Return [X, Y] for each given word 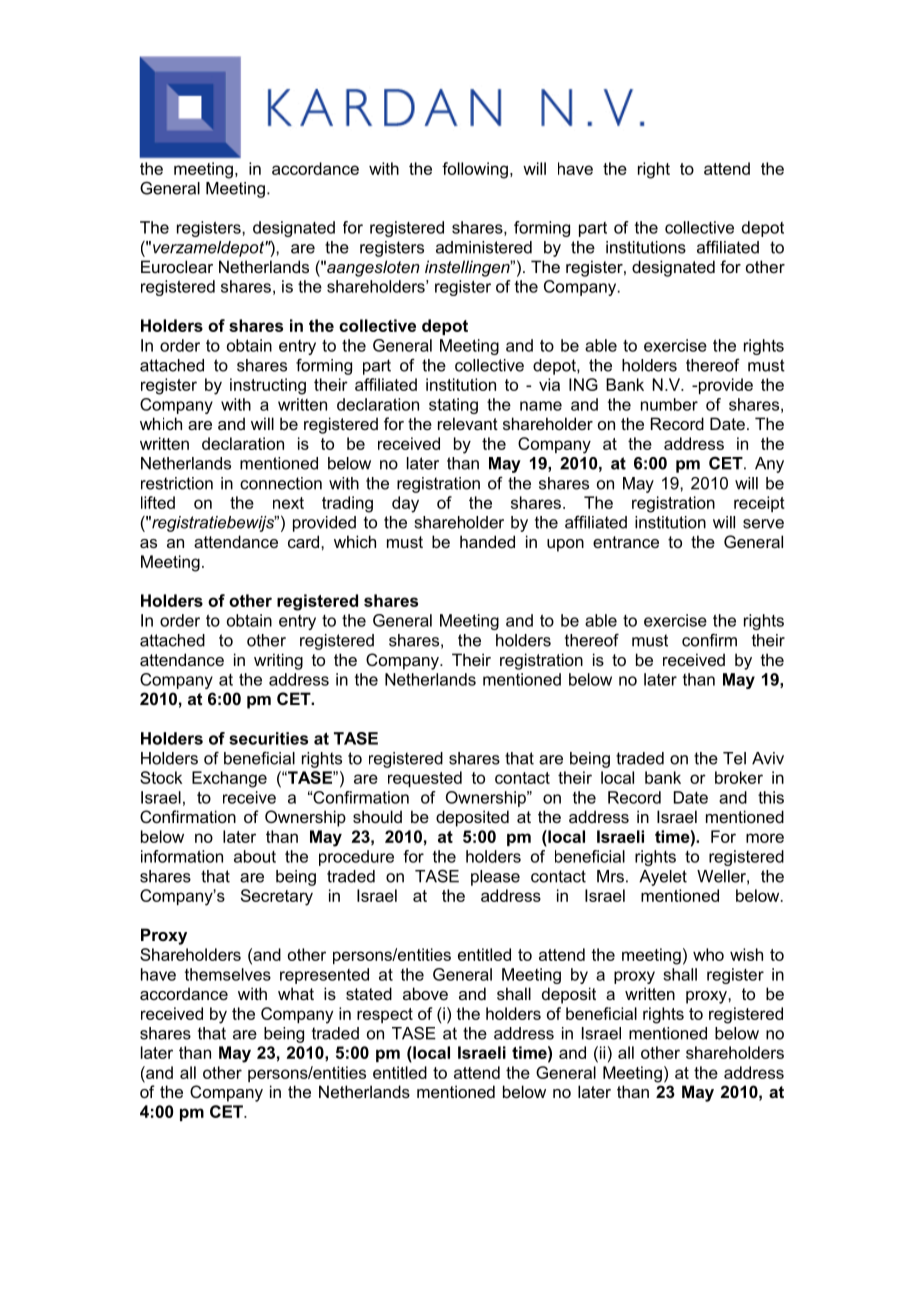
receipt [759, 504]
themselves [228, 974]
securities [268, 738]
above [425, 993]
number [669, 404]
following [475, 170]
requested [425, 779]
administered [484, 247]
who [708, 954]
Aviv [768, 758]
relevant [468, 423]
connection [281, 483]
